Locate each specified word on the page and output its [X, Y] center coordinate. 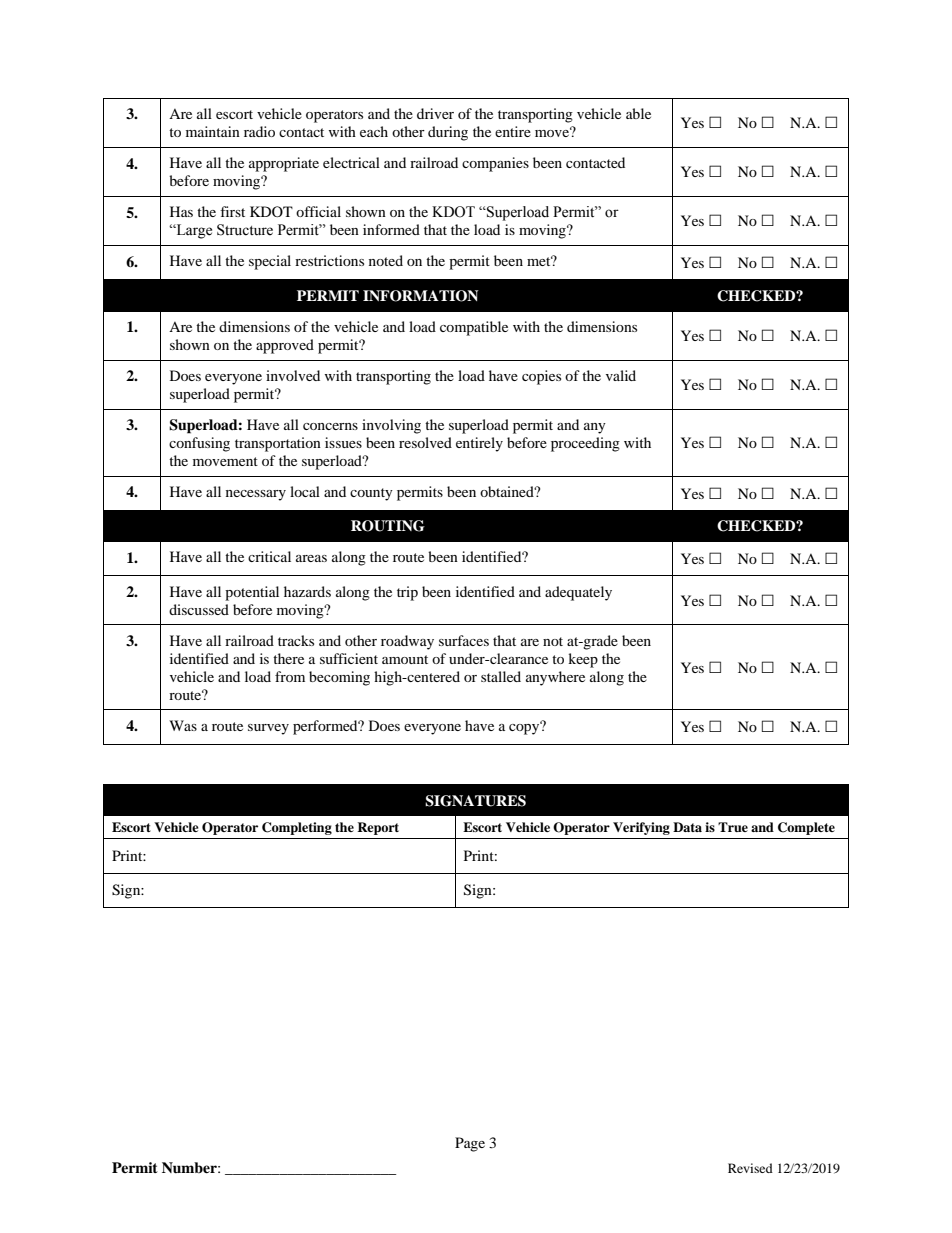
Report [378, 828]
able [638, 113]
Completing [297, 828]
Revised [750, 1168]
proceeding [585, 444]
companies [495, 164]
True [733, 827]
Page [470, 1144]
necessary [256, 495]
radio [259, 131]
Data [687, 827]
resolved [425, 442]
